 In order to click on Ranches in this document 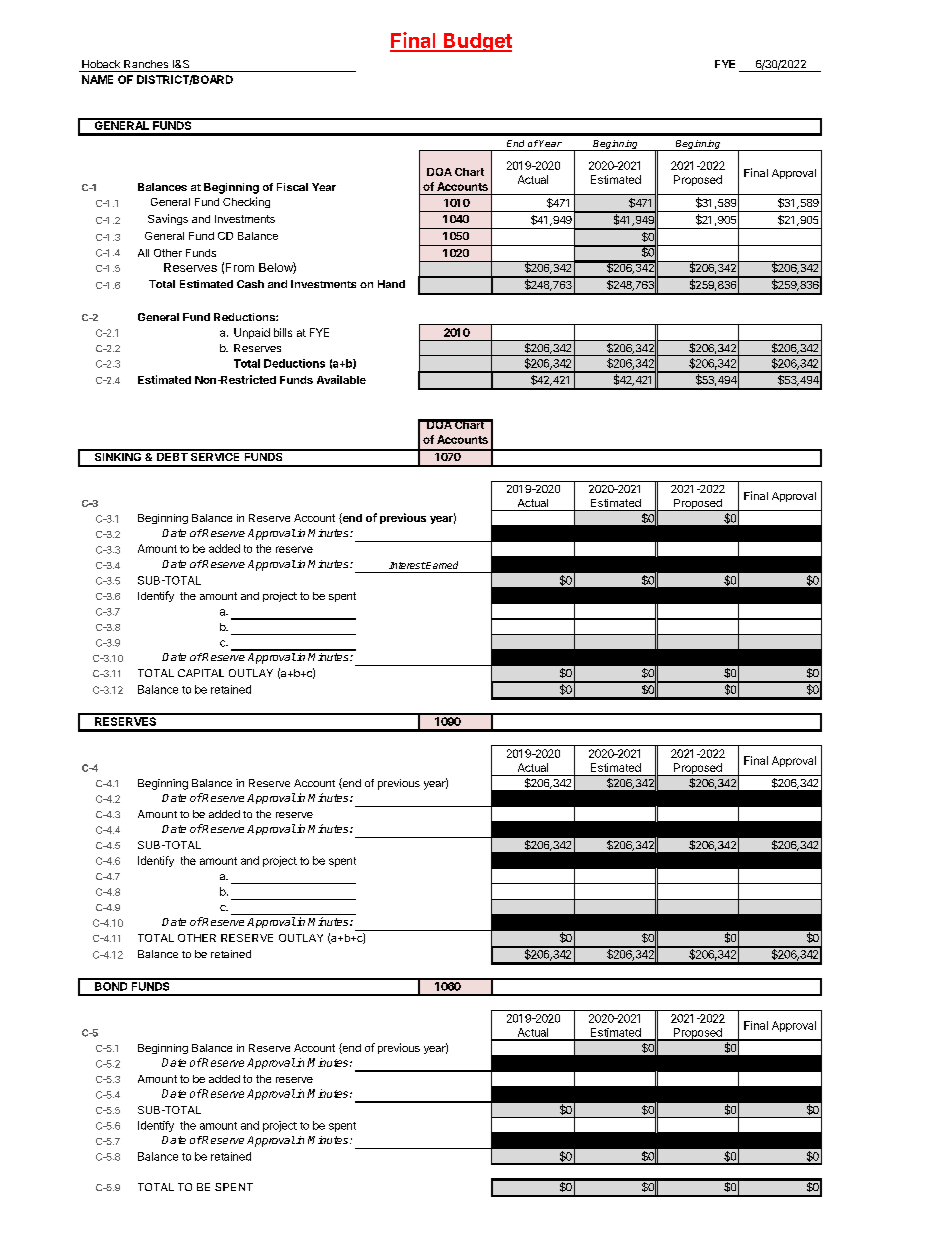, I will do `click(146, 64)`.
